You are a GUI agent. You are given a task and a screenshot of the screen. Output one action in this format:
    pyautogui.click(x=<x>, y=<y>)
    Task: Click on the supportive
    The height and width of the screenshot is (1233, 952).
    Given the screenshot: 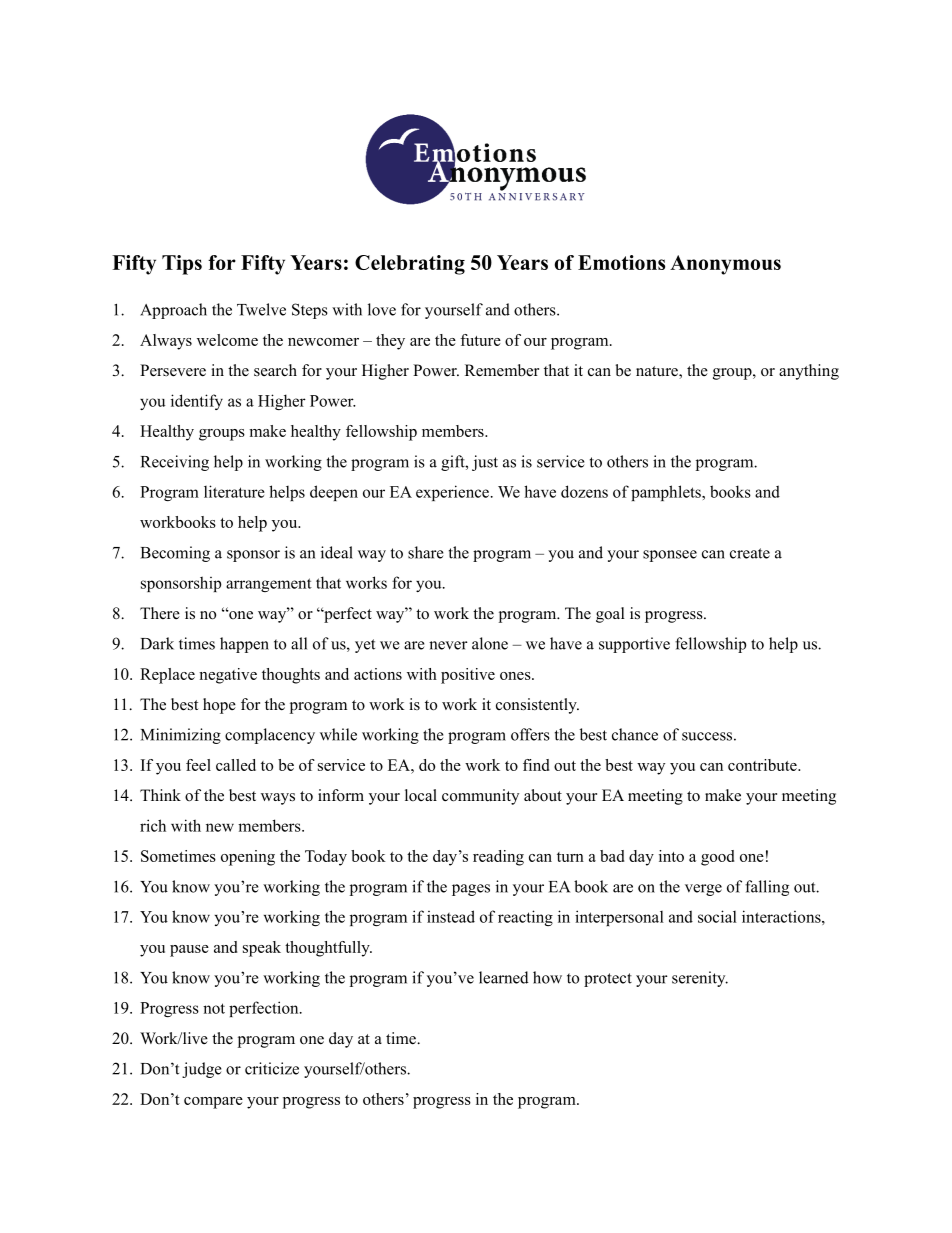 What is the action you would take?
    pyautogui.click(x=634, y=645)
